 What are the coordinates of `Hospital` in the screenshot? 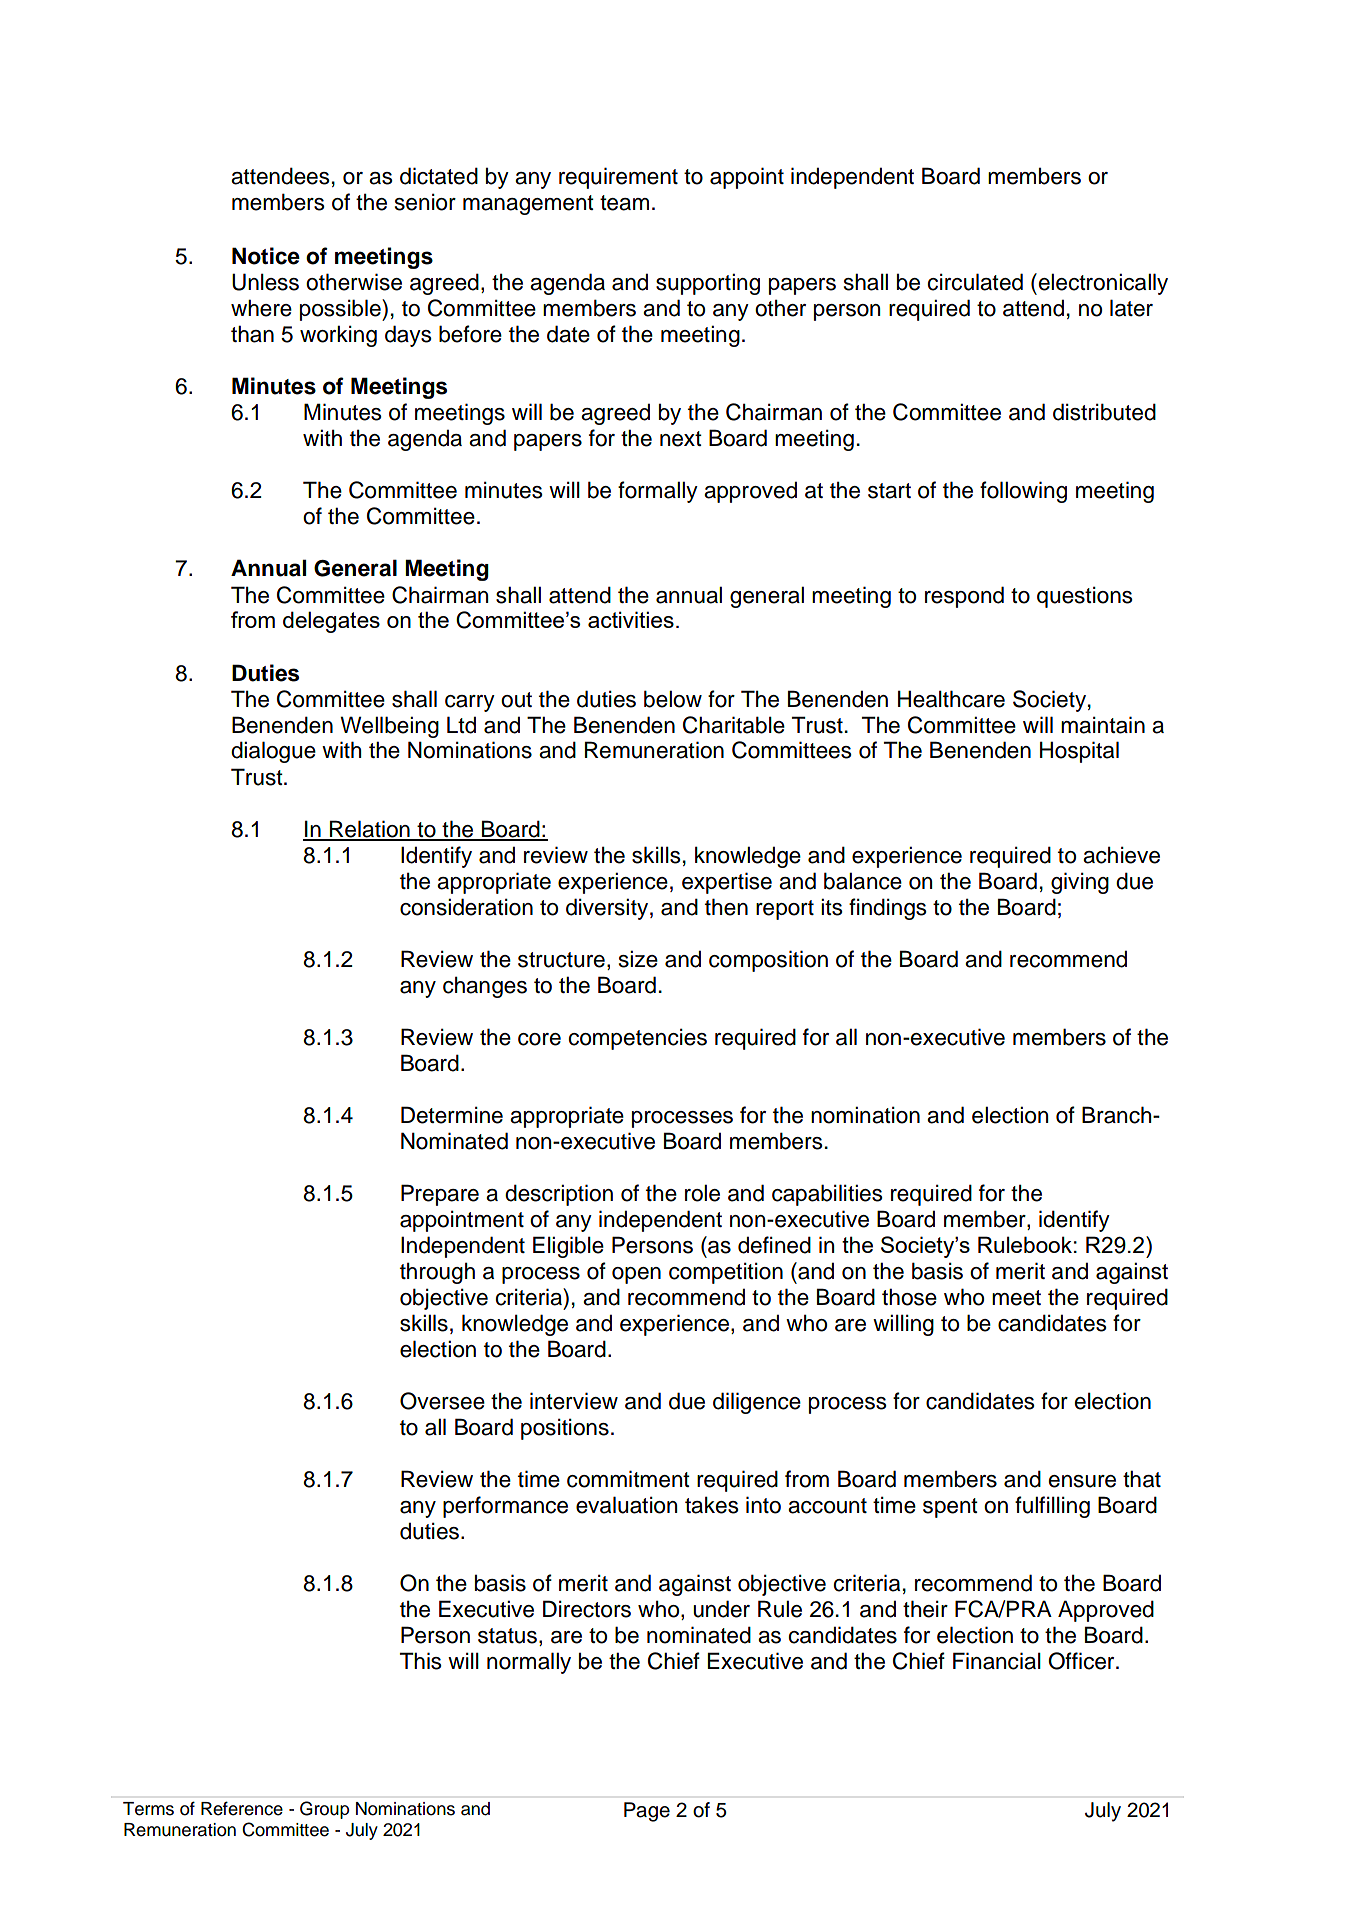 It's located at (1079, 752).
